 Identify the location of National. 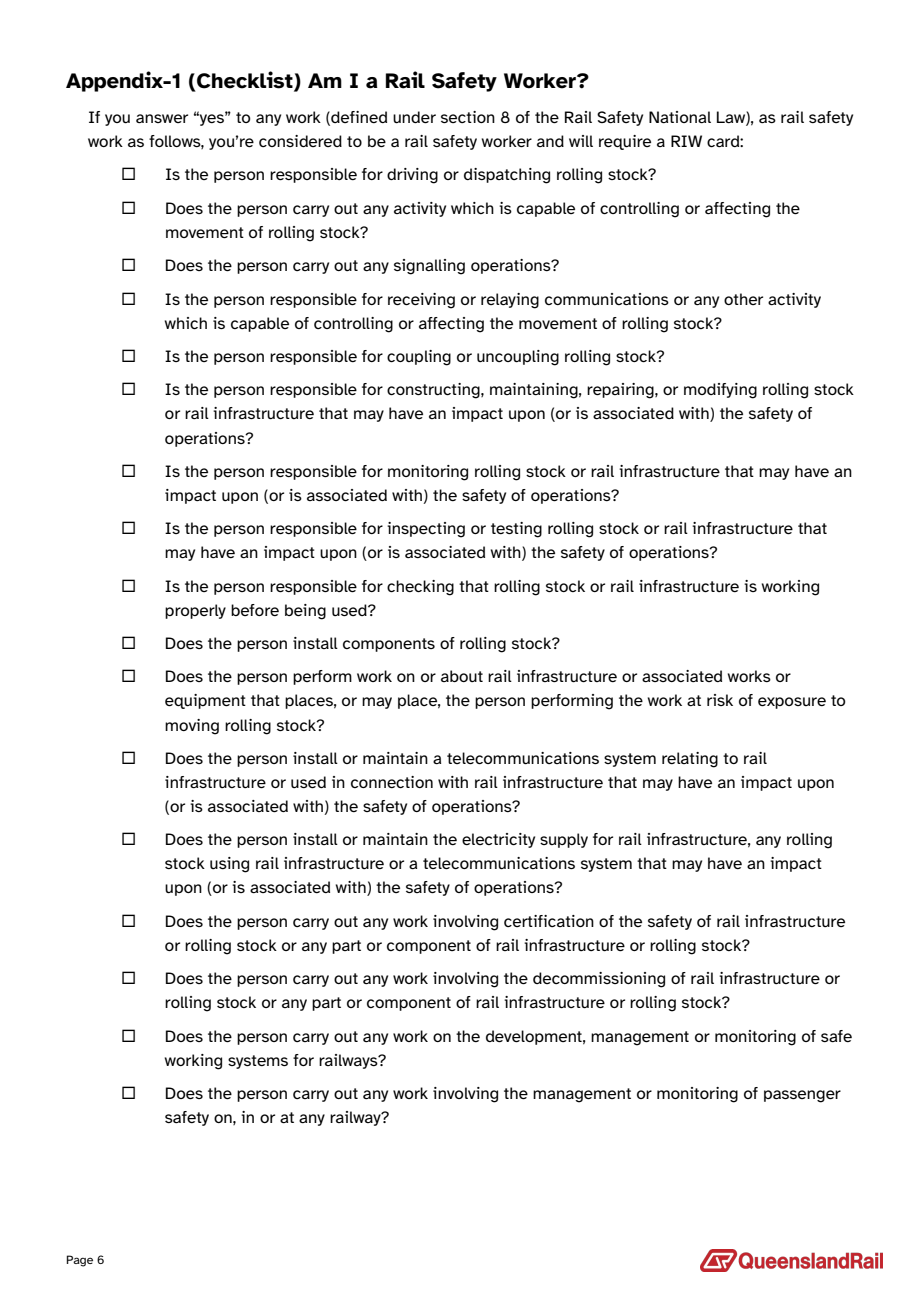
(680, 117).
